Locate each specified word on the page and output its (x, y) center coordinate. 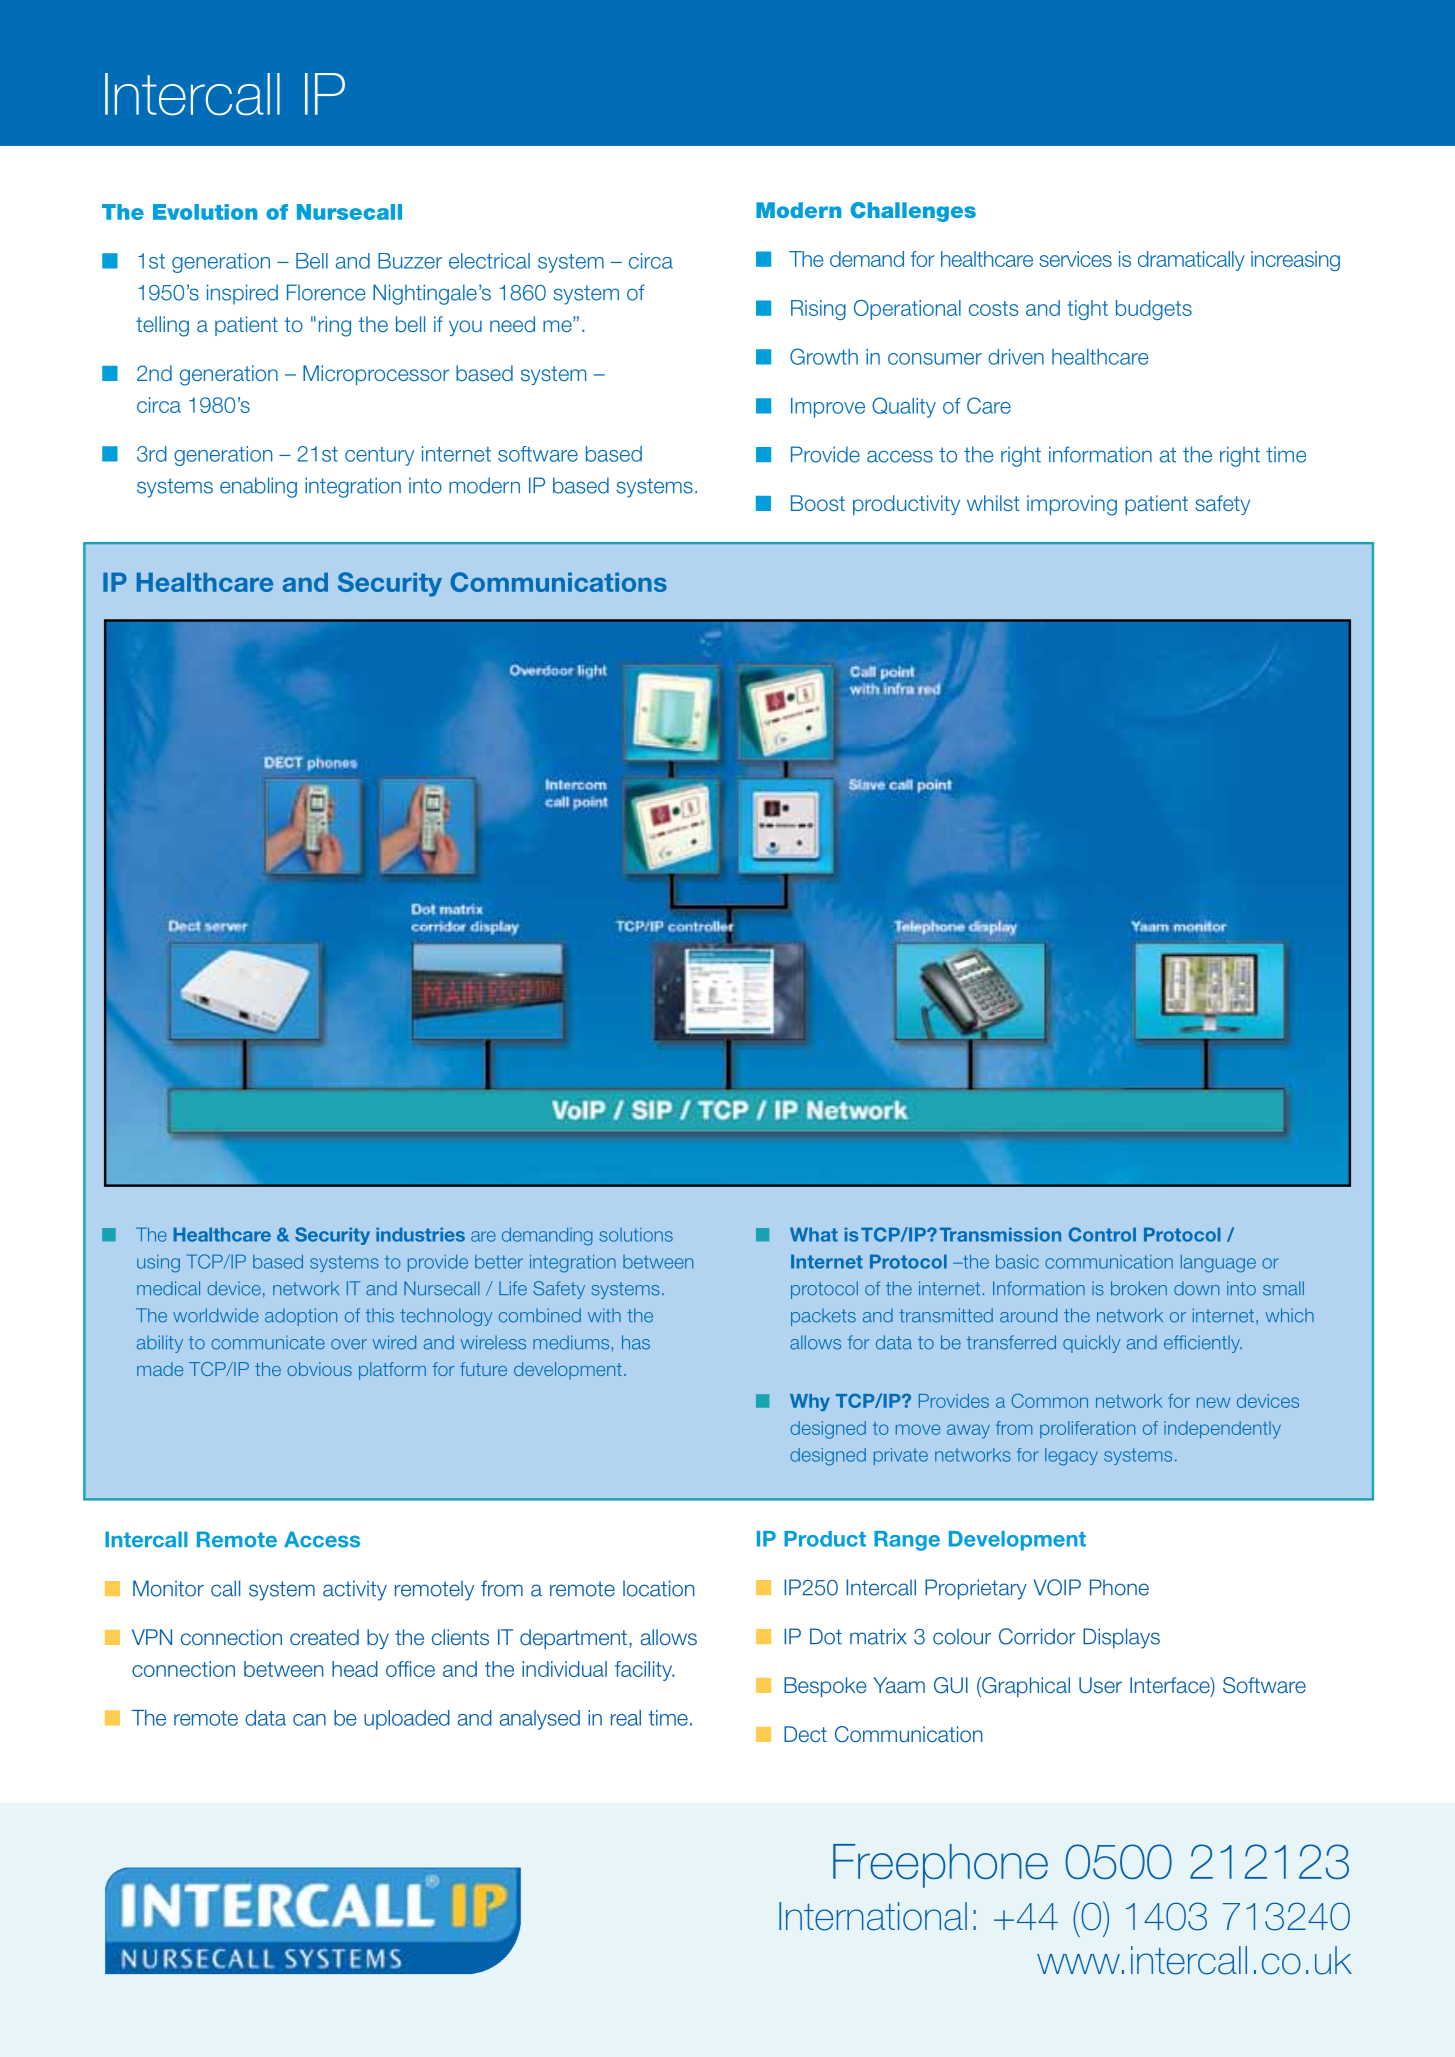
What (814, 1234)
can (309, 1720)
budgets (1154, 310)
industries (420, 1234)
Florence (326, 292)
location (658, 1588)
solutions (636, 1235)
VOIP (1057, 1587)
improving (1072, 505)
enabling (258, 487)
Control (1102, 1234)
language (1218, 1264)
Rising (818, 310)
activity (355, 1590)
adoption (301, 1317)
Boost (818, 503)
